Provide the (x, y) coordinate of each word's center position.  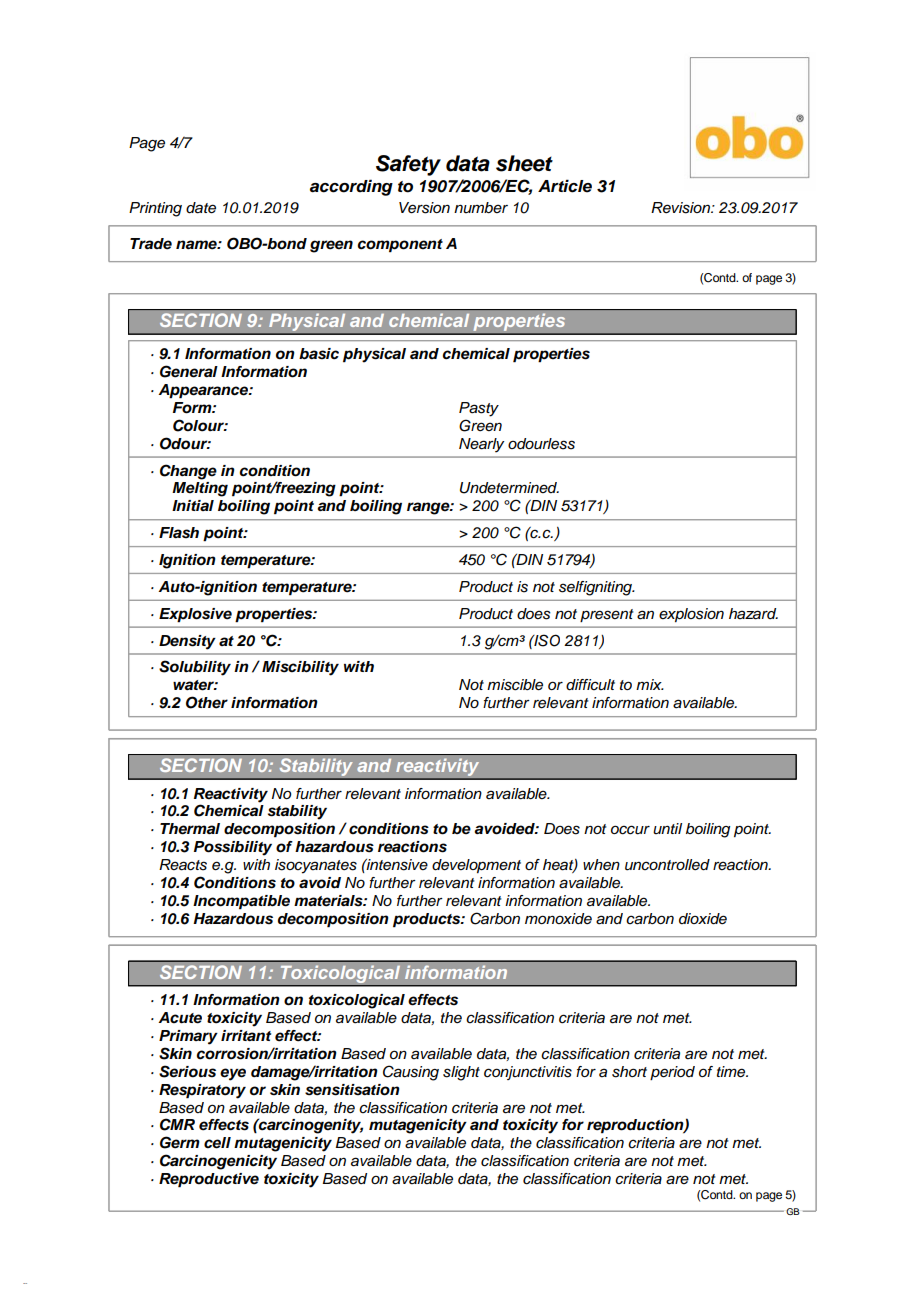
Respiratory (202, 1091)
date (201, 208)
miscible (515, 685)
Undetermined (509, 488)
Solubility (195, 668)
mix (650, 684)
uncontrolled (667, 865)
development (476, 866)
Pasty (479, 409)
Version (424, 208)
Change (188, 472)
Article (565, 186)
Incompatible (241, 902)
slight (461, 1073)
